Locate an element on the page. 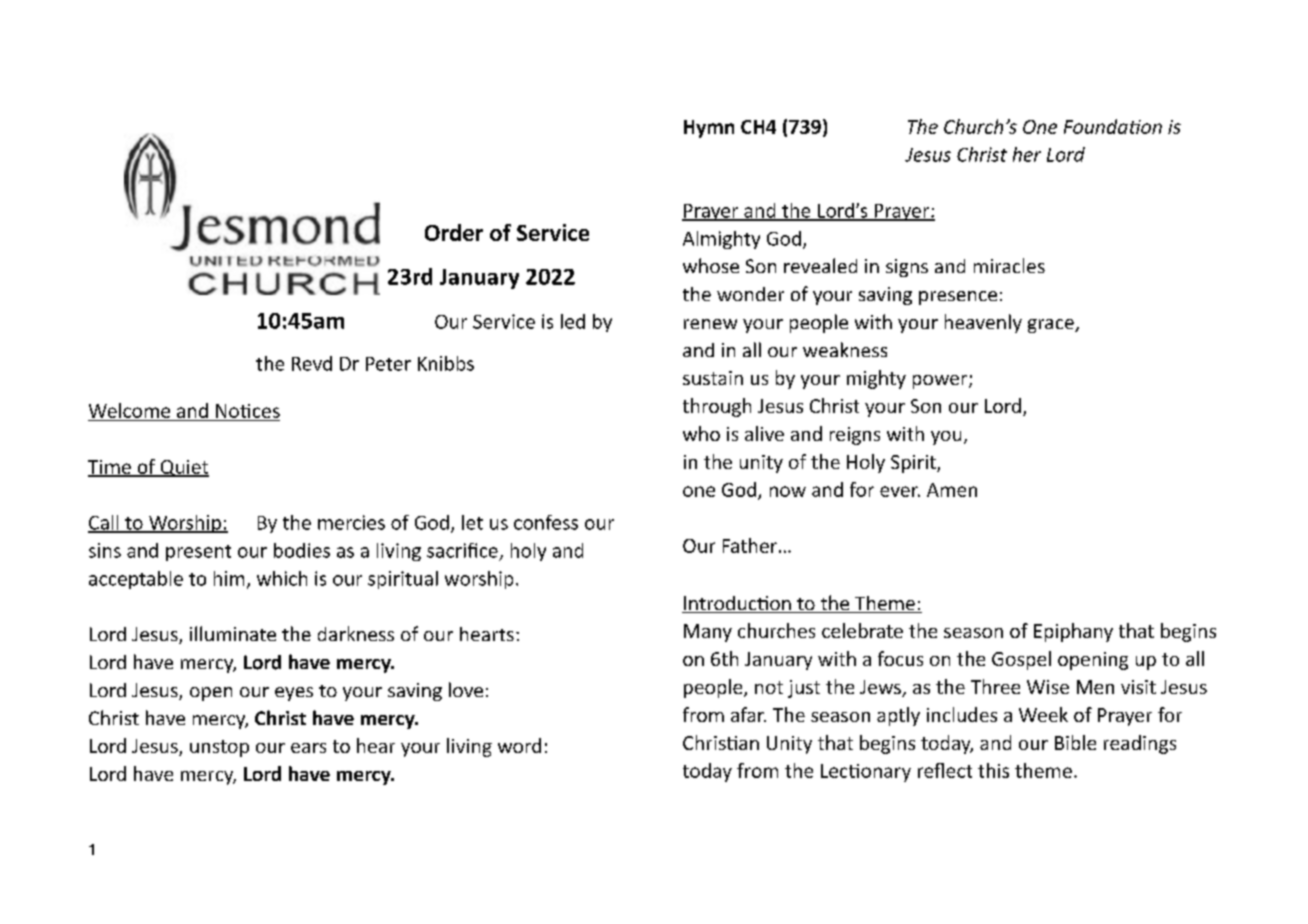 The height and width of the image is (924, 1308). Order is located at coordinates (454, 232).
